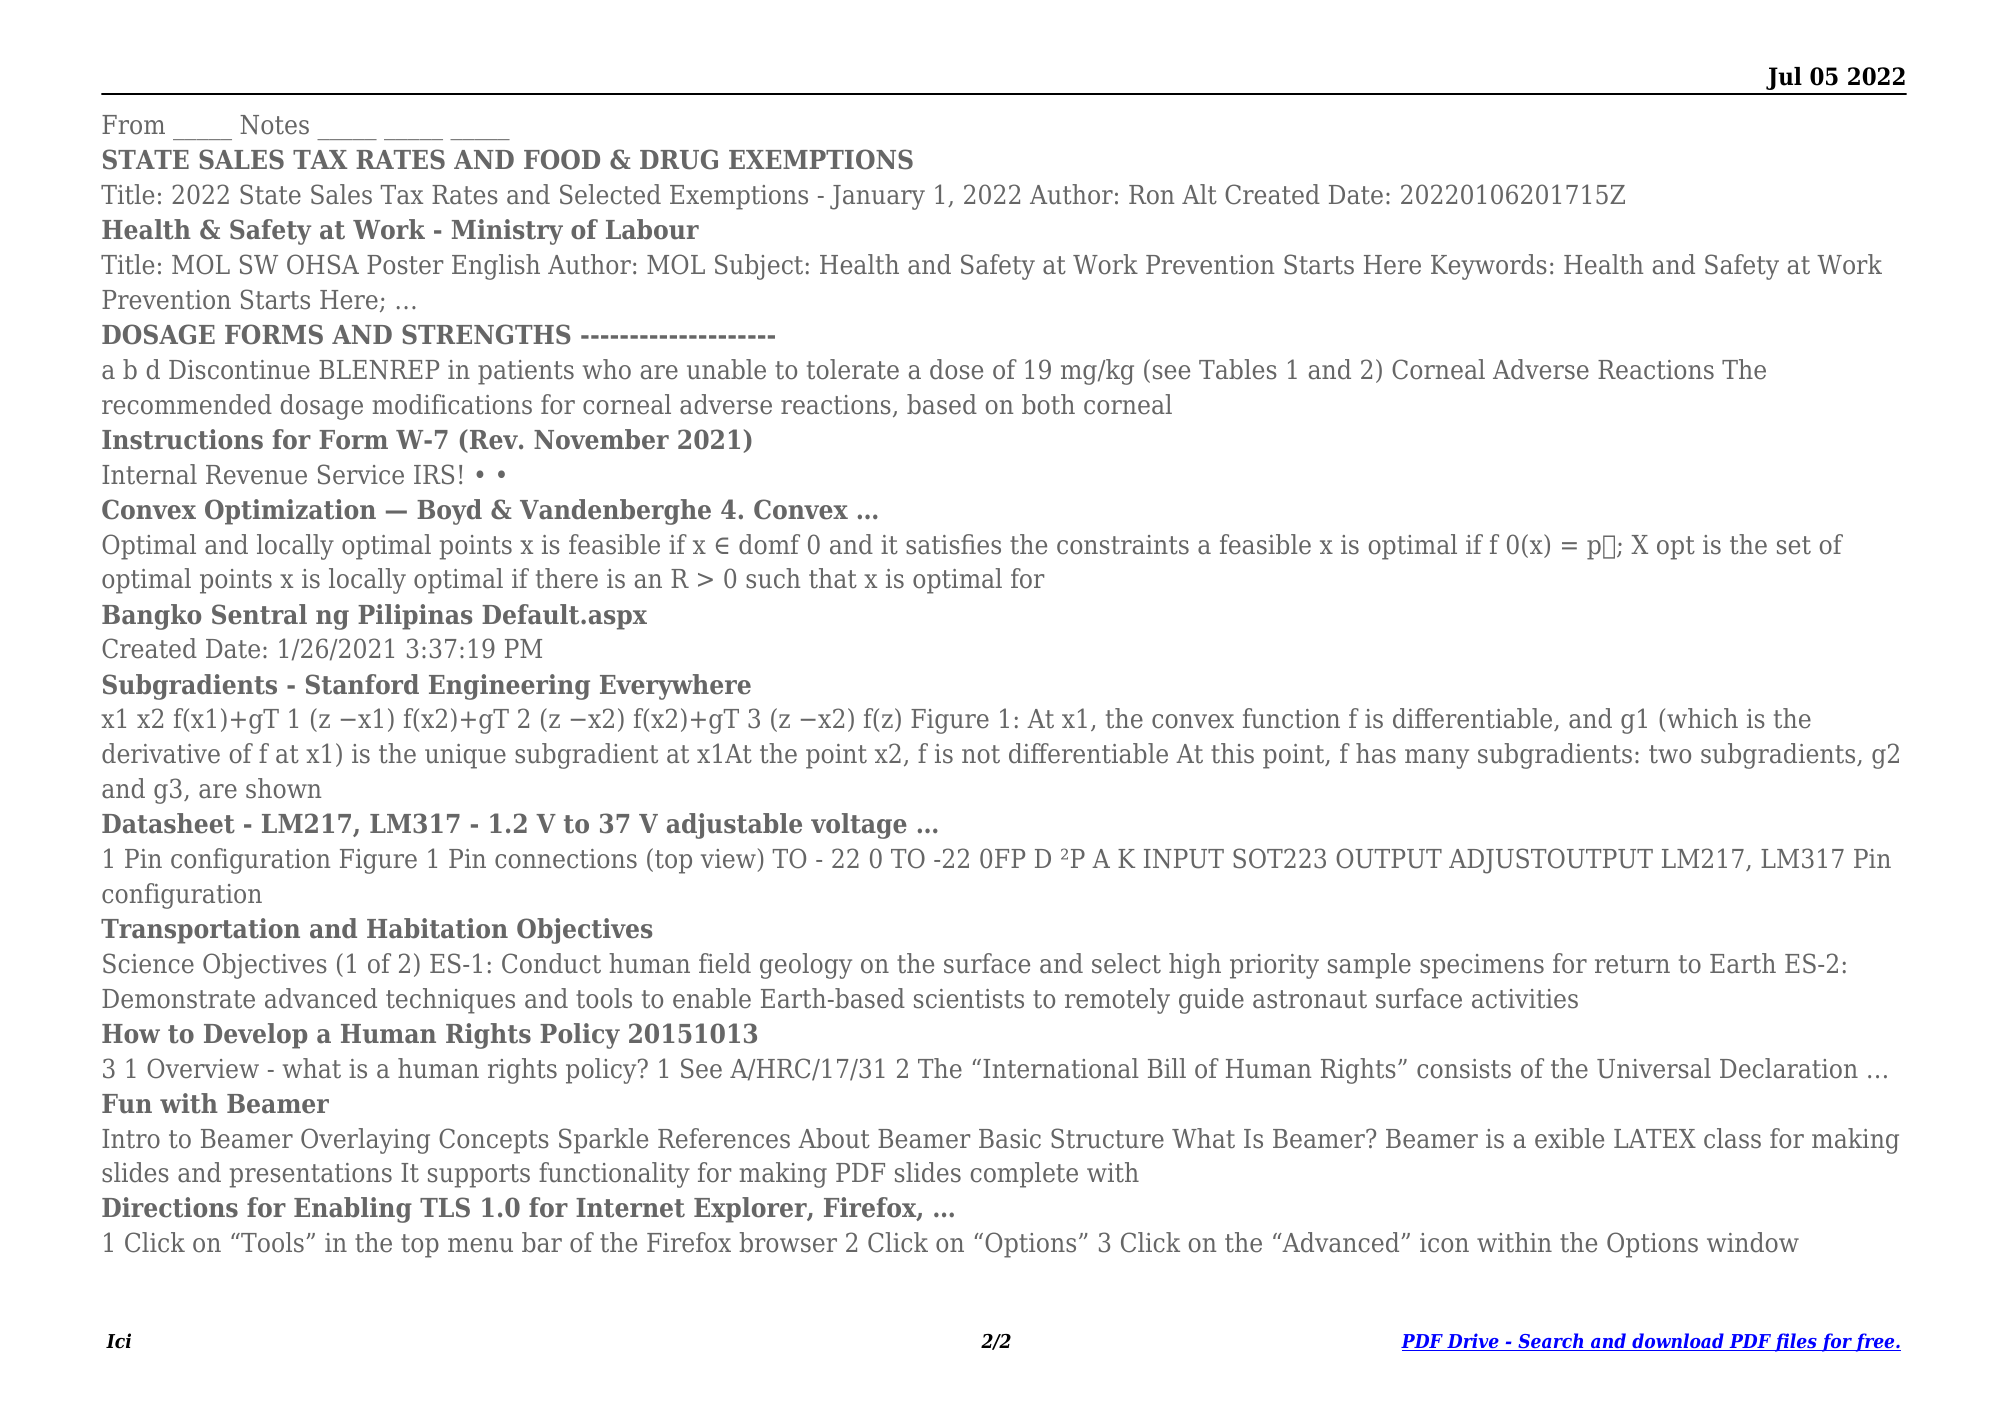 This document has height=1420, width=2008. What do you see at coordinates (1702, 718) in the document?
I see `which` at bounding box center [1702, 718].
